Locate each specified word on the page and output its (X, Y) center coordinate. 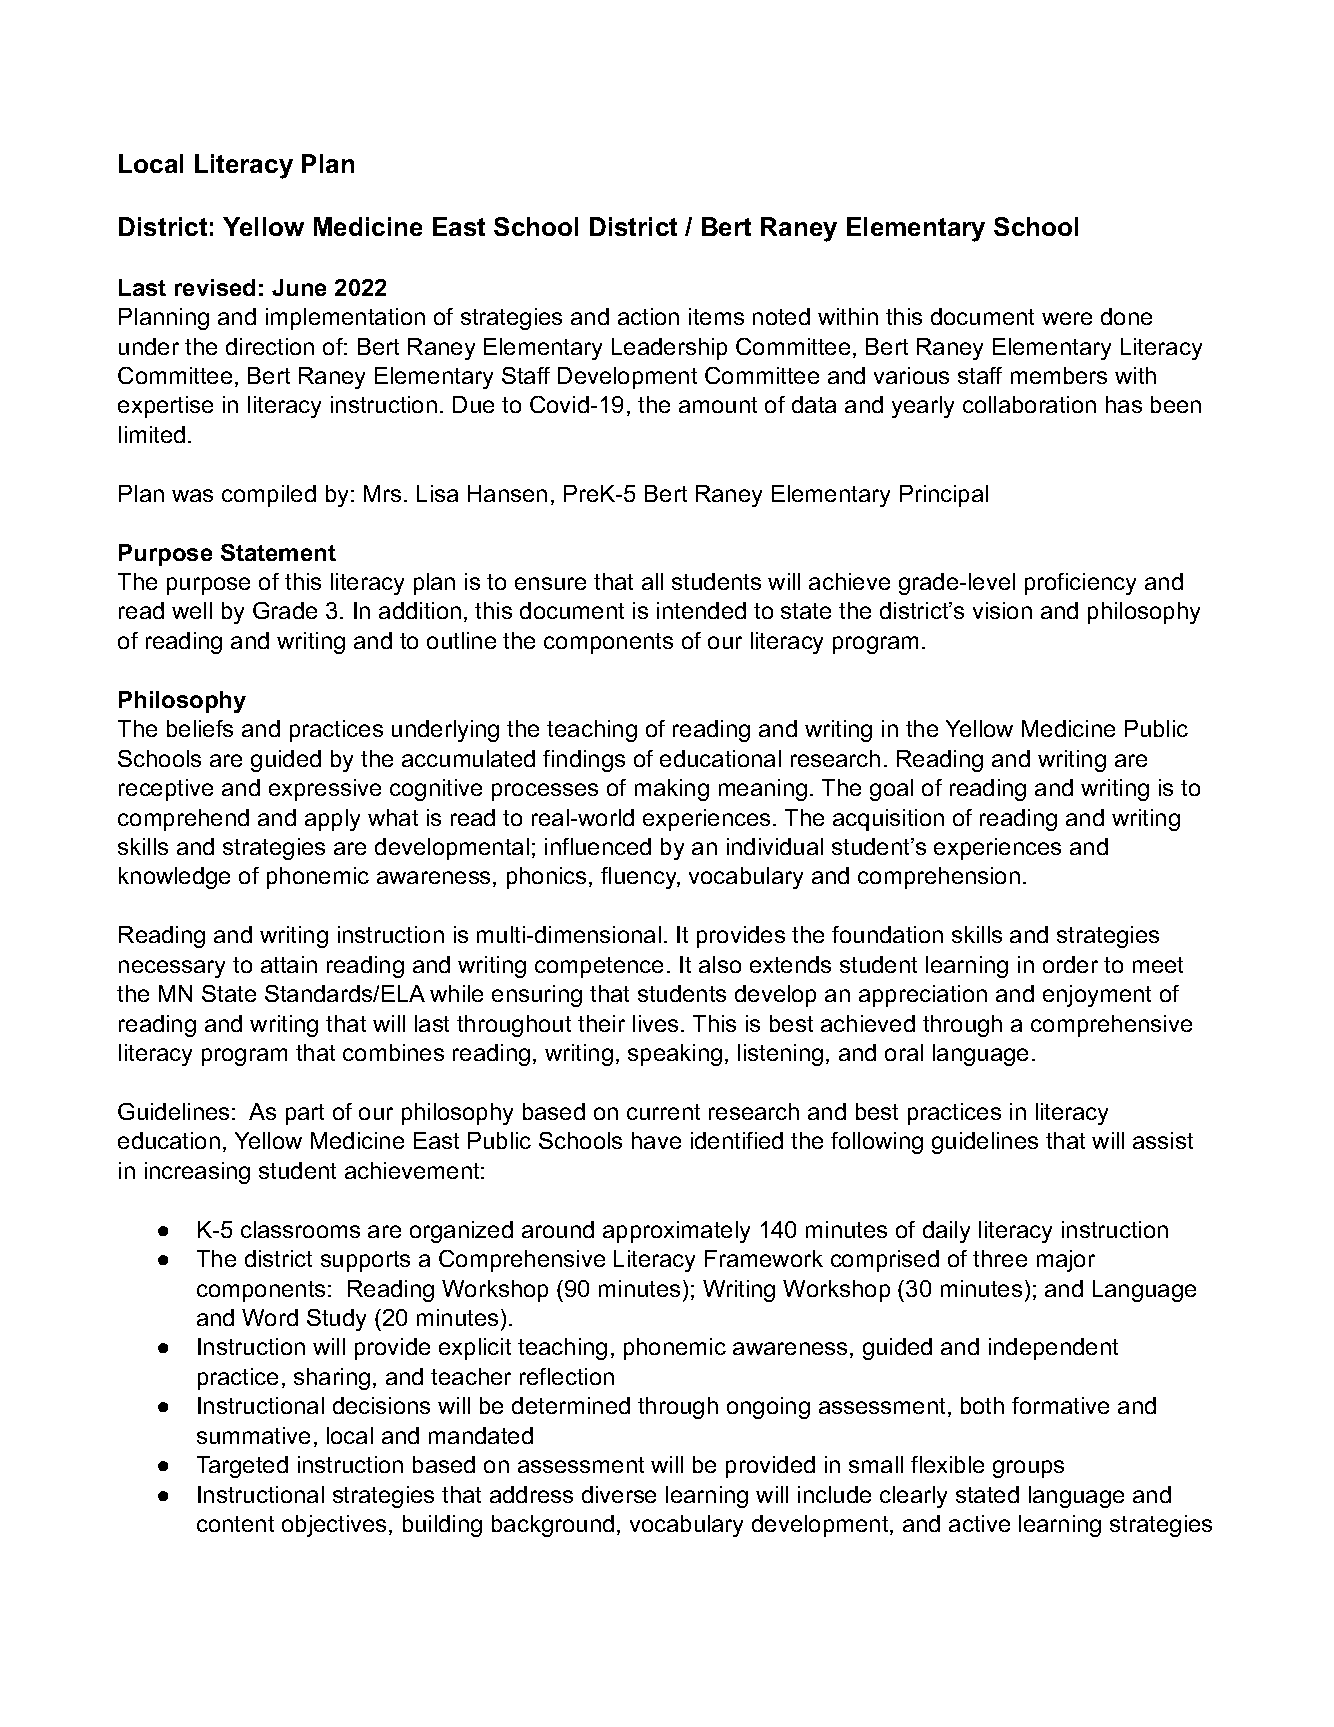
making (672, 790)
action (648, 316)
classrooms (300, 1229)
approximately (676, 1232)
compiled (269, 496)
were (1067, 318)
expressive (325, 790)
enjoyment (1097, 996)
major (1066, 1261)
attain (289, 964)
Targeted (242, 1467)
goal (891, 790)
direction (270, 346)
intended (701, 610)
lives (655, 1023)
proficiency (1080, 584)
